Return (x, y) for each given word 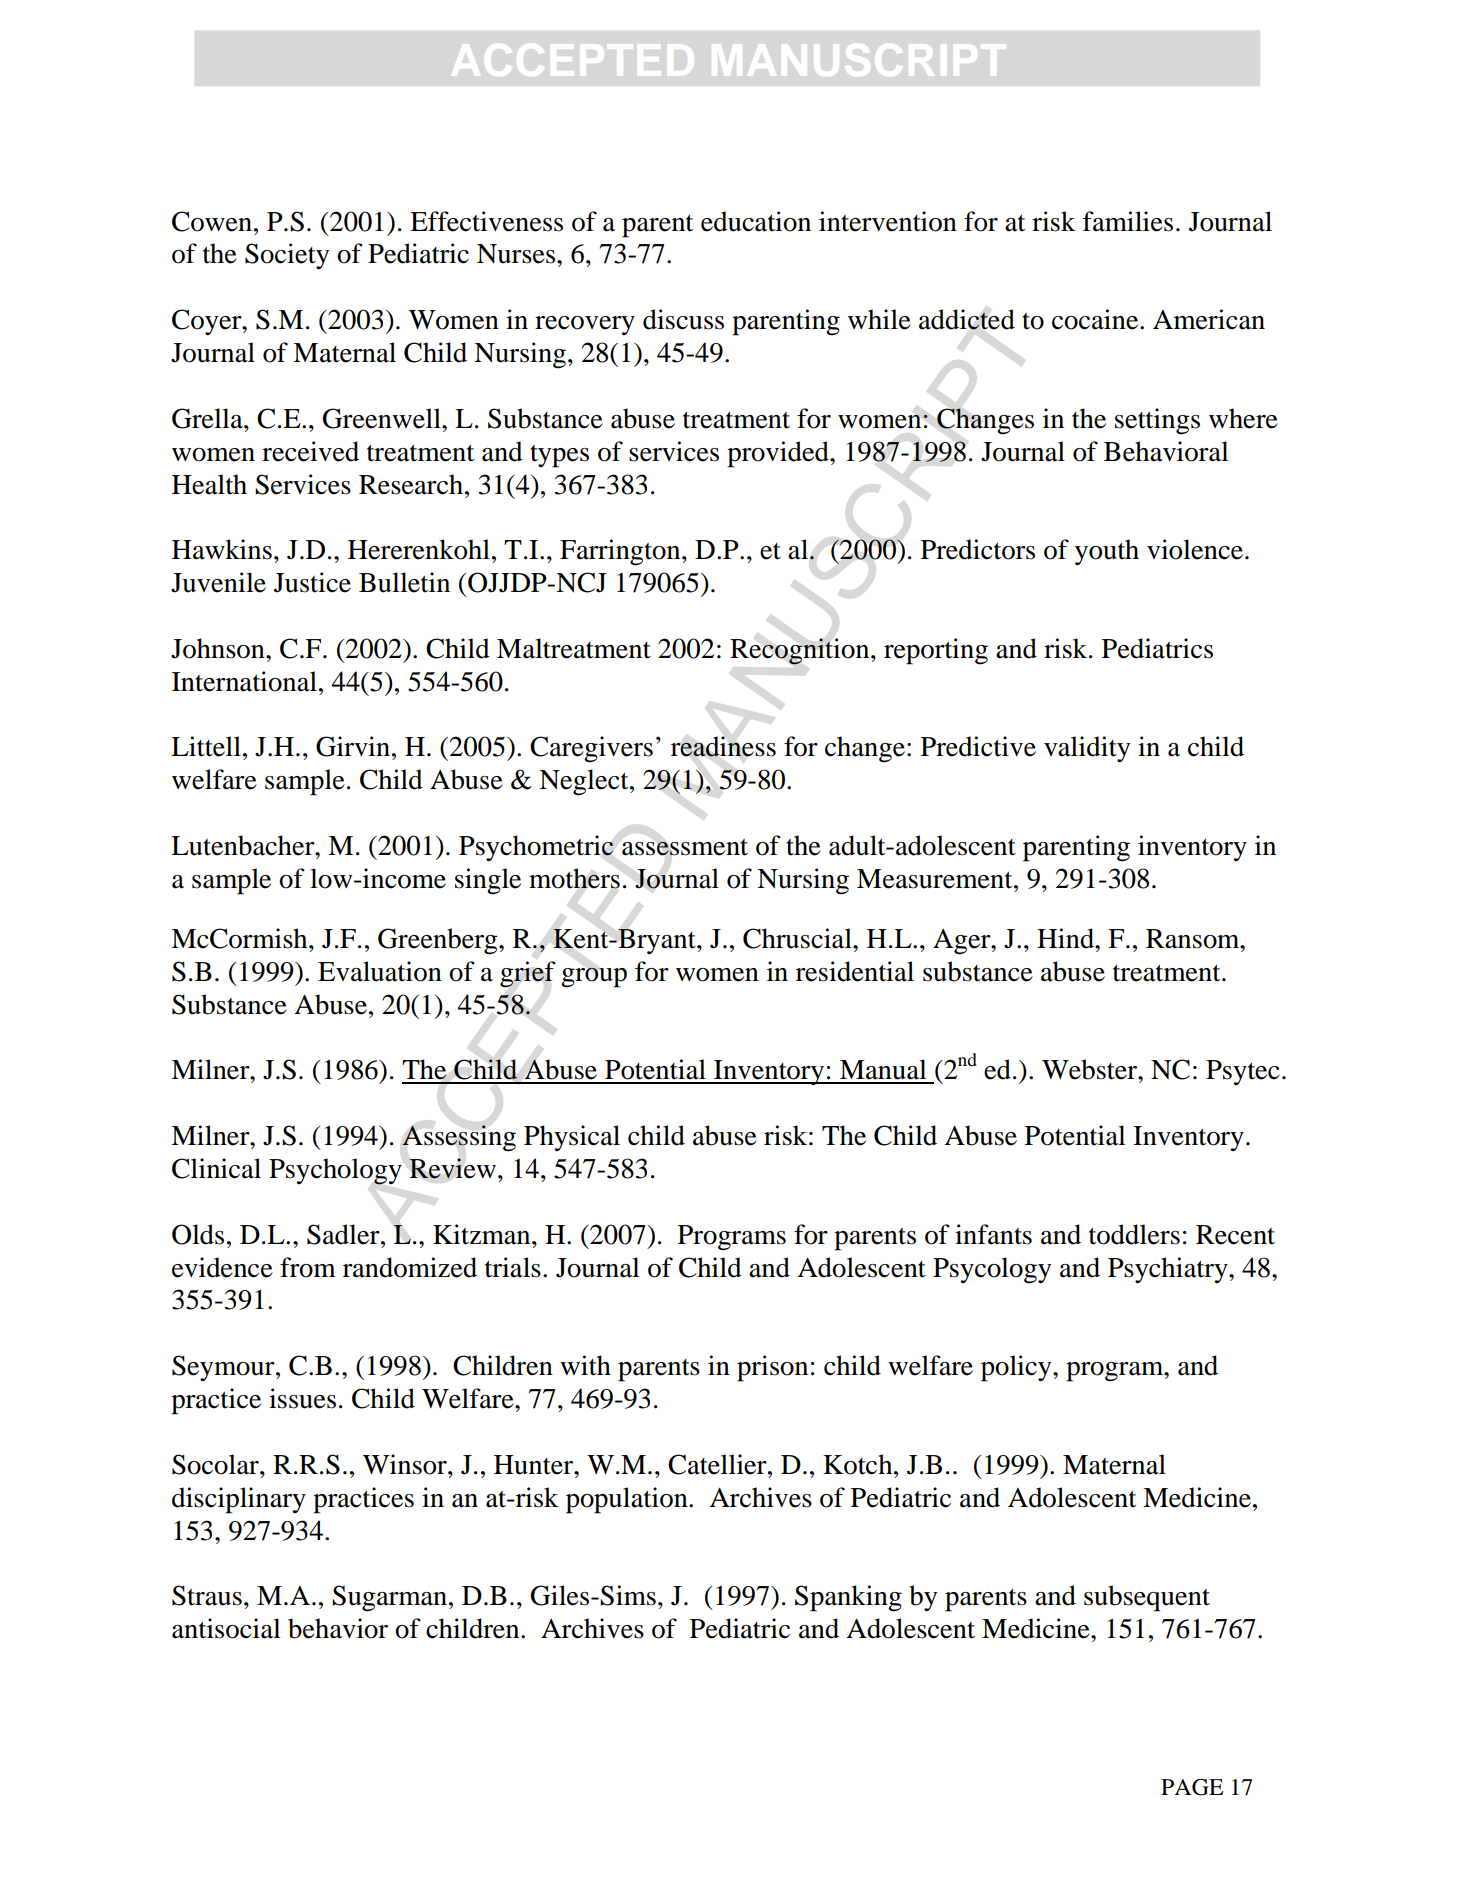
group (594, 977)
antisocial (226, 1628)
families (1128, 221)
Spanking (848, 1598)
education (756, 221)
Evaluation (380, 971)
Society (287, 256)
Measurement (936, 879)
